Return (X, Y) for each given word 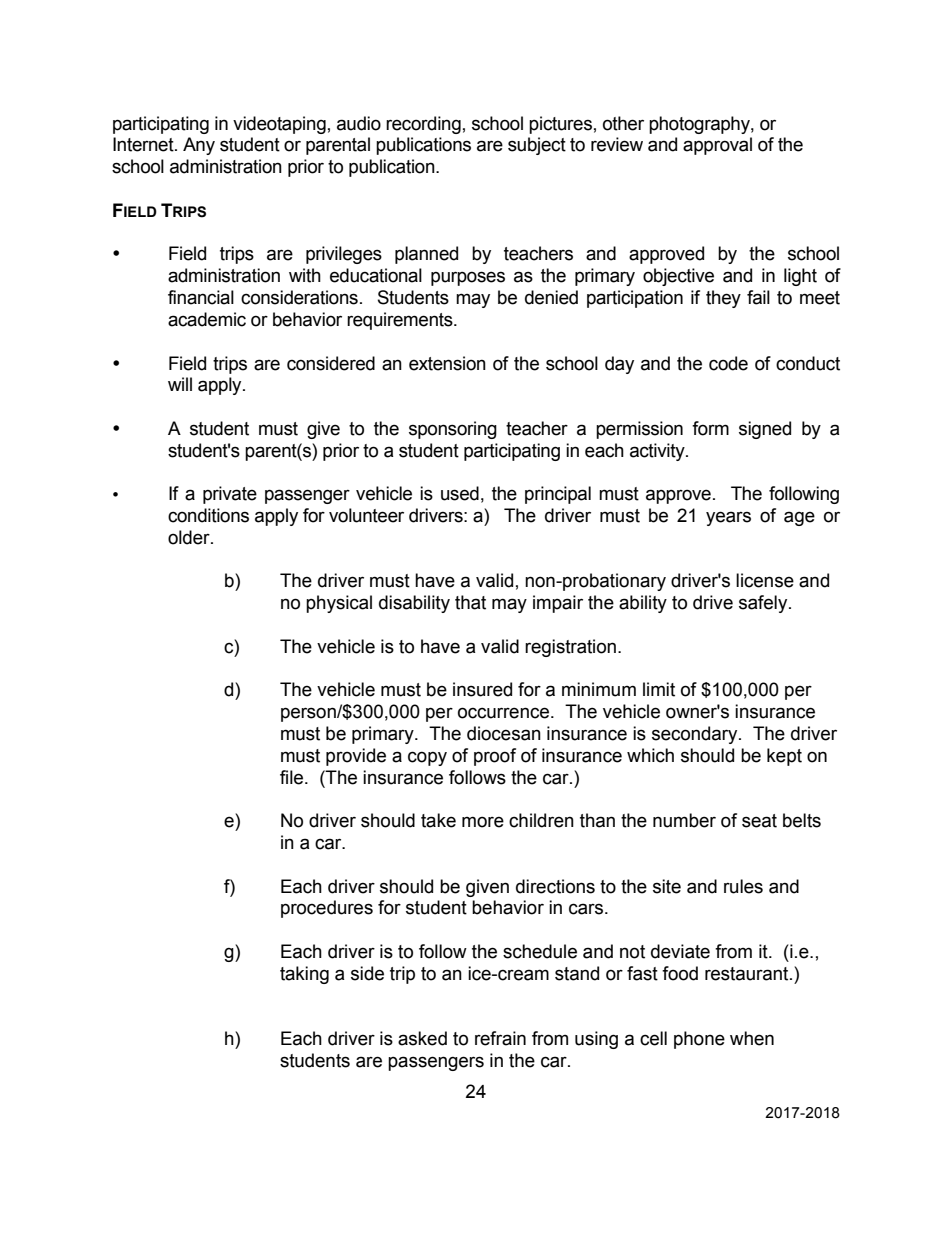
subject (537, 146)
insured (482, 689)
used (460, 493)
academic (207, 319)
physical (339, 604)
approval (717, 146)
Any (199, 146)
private (230, 495)
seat (759, 821)
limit (659, 689)
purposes (468, 278)
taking (304, 975)
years (728, 518)
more (483, 822)
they (723, 299)
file (293, 777)
